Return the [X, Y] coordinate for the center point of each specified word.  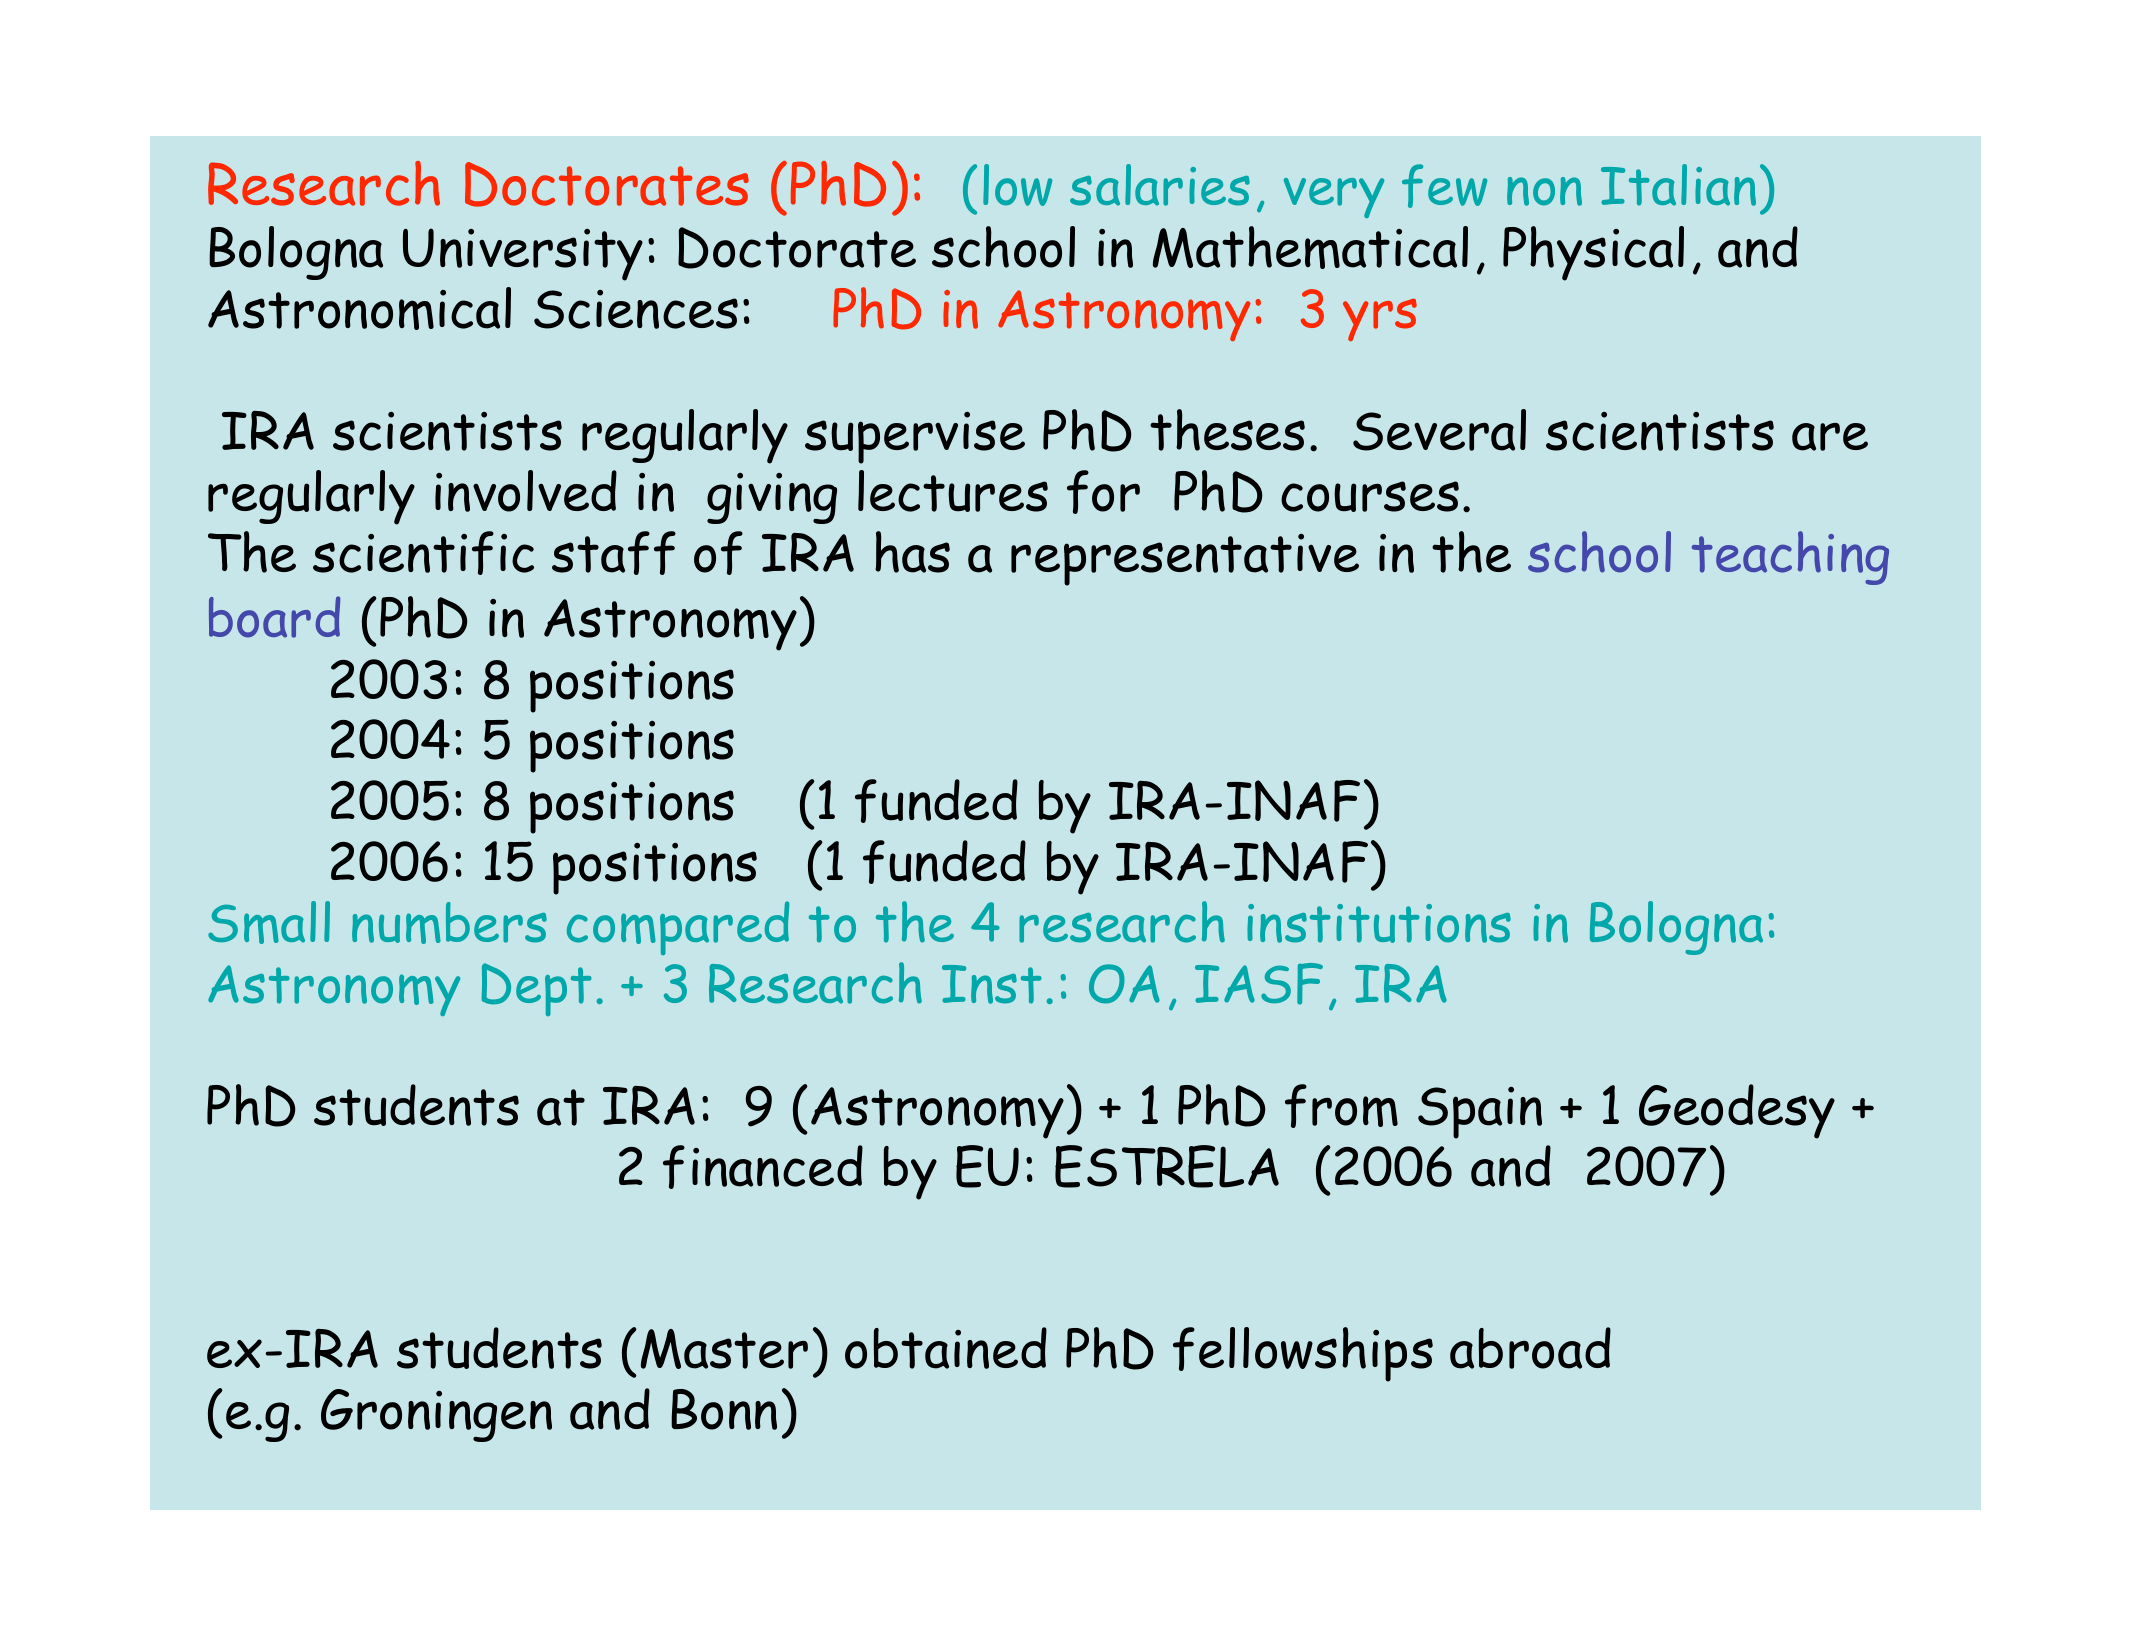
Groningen [436, 1415]
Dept [537, 989]
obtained [946, 1348]
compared [678, 928]
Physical [1593, 253]
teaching [1790, 558]
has [912, 552]
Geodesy [1737, 1111]
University [523, 254]
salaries [1160, 185]
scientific [423, 553]
